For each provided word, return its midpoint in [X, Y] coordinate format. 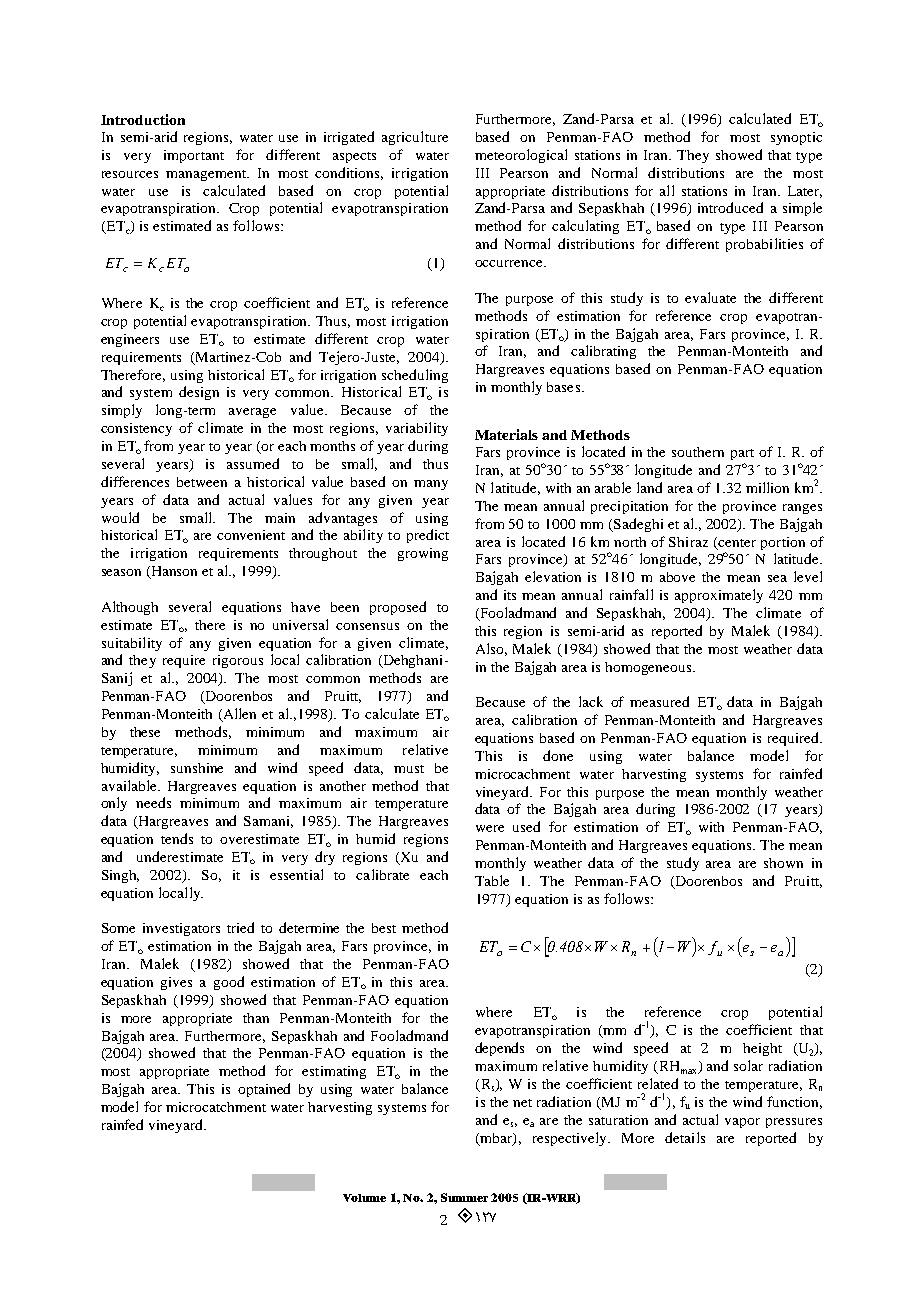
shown [783, 863]
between [202, 482]
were [490, 828]
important [194, 156]
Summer [464, 1197]
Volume [364, 1198]
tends [177, 838]
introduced [730, 207]
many [431, 485]
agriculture [415, 138]
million [767, 487]
